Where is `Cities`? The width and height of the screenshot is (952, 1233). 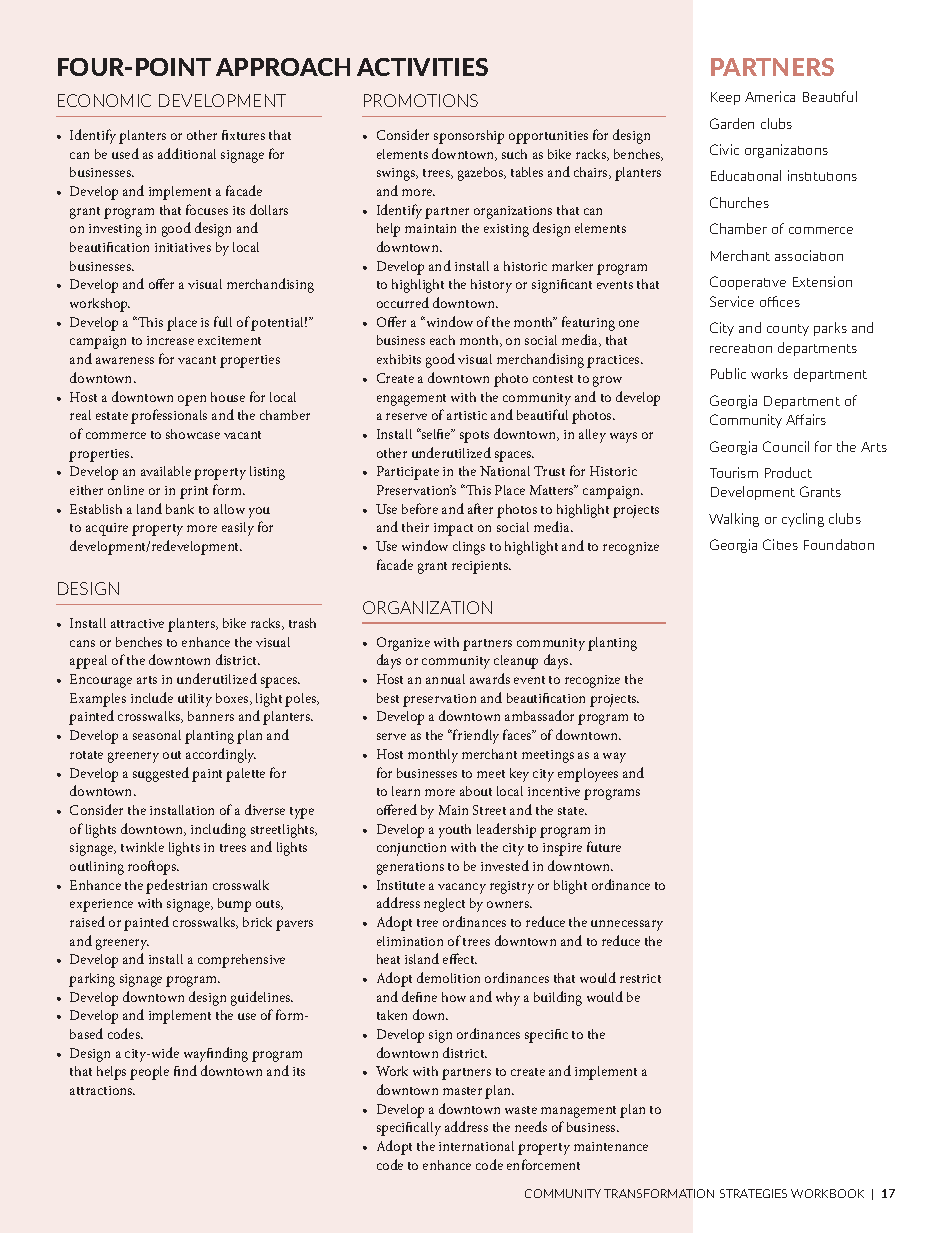 Cities is located at coordinates (780, 544).
